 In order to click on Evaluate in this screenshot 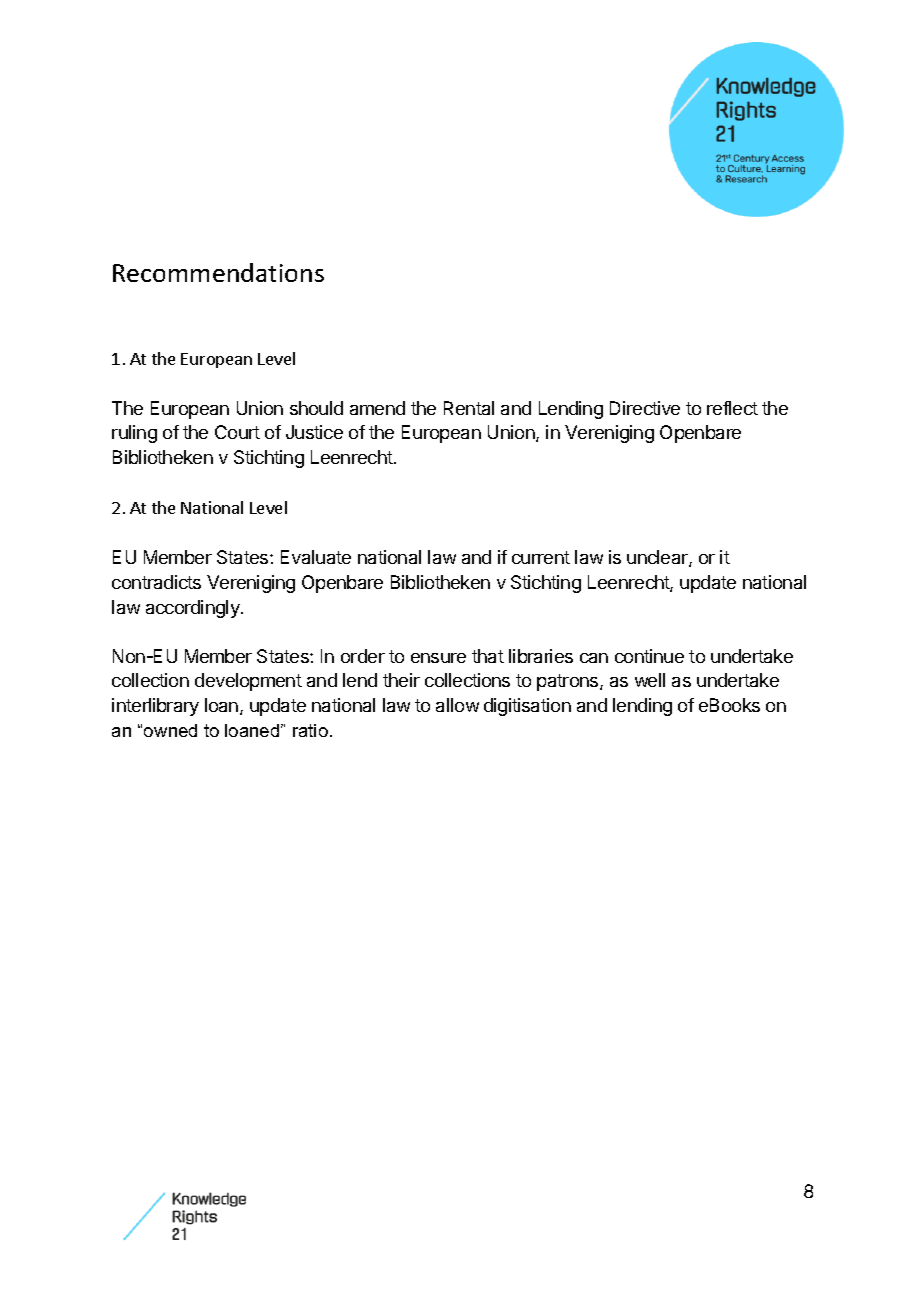, I will do `click(316, 557)`.
